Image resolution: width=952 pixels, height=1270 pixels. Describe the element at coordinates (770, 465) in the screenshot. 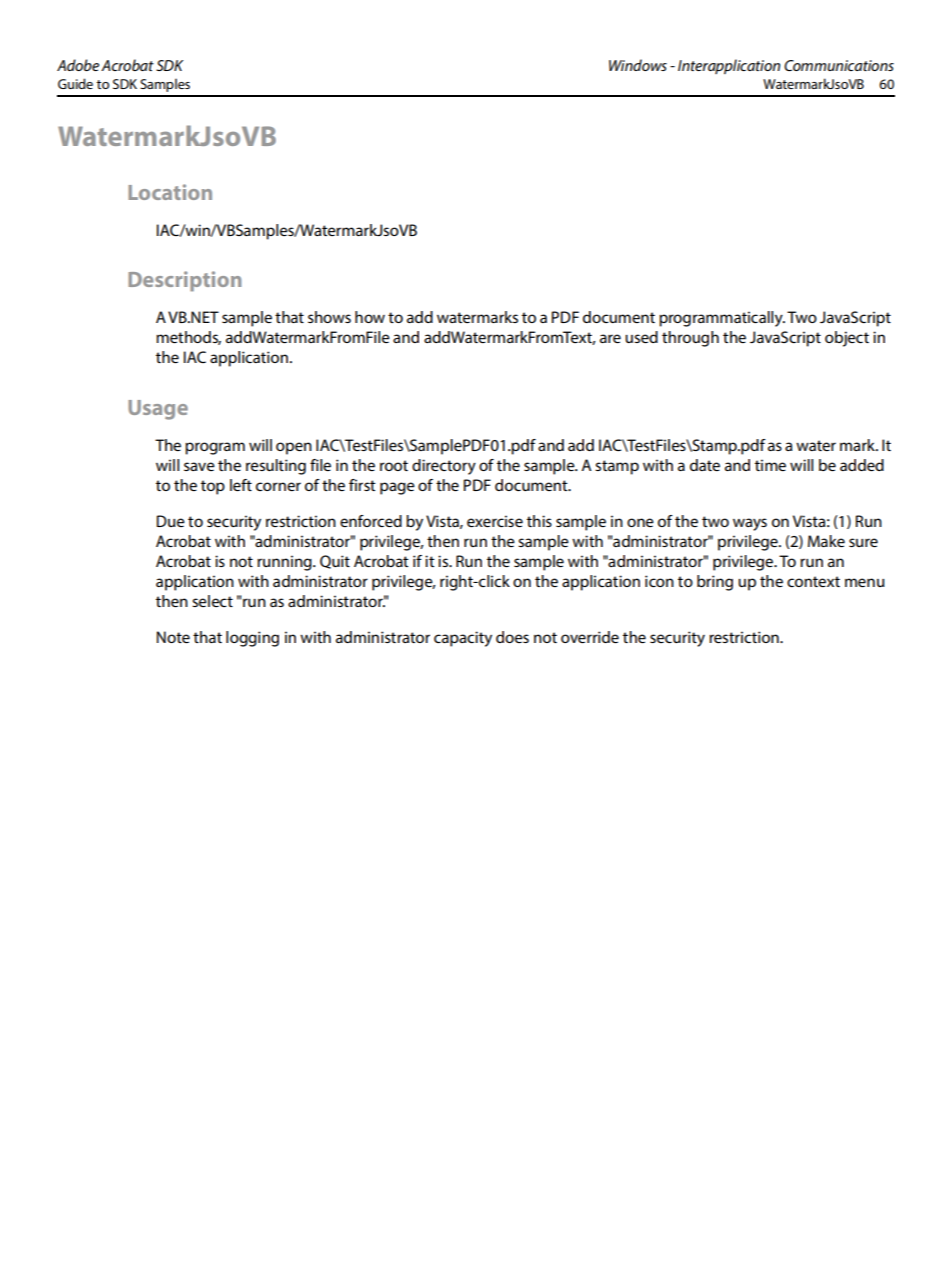

I see `time` at that location.
